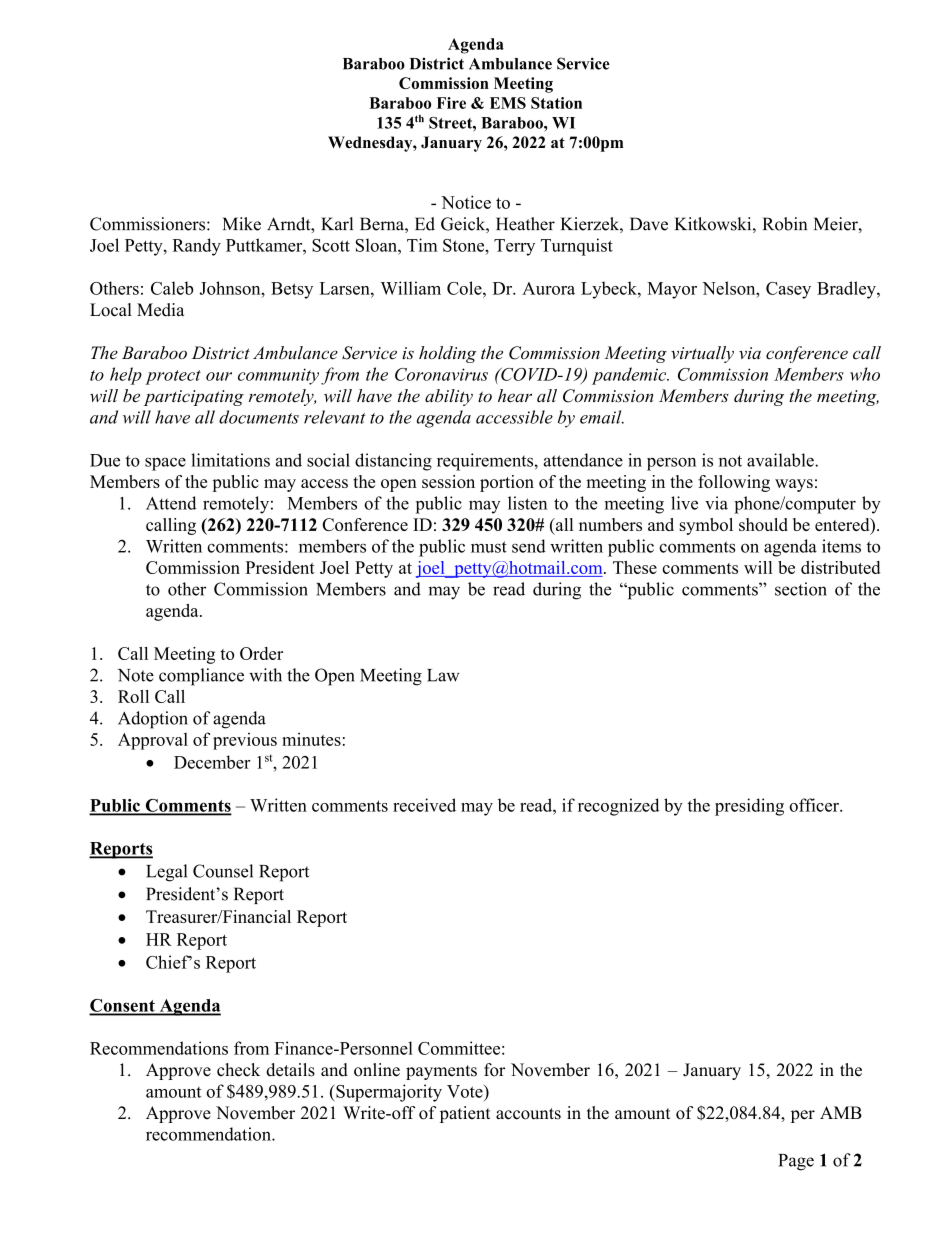 This screenshot has height=1233, width=952. What do you see at coordinates (451, 103) in the screenshot?
I see `Fire` at bounding box center [451, 103].
